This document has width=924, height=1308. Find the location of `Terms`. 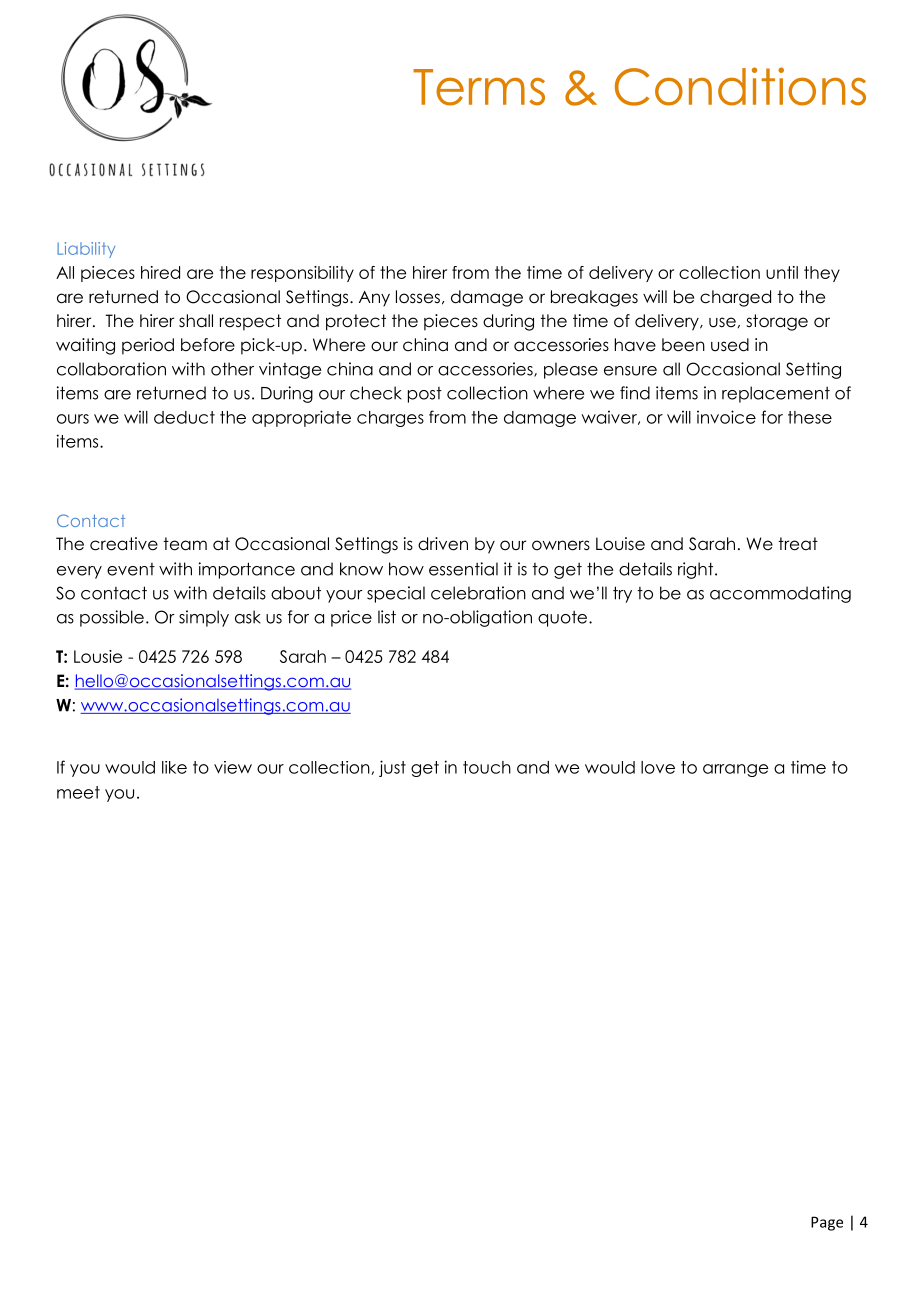

Terms is located at coordinates (479, 87).
